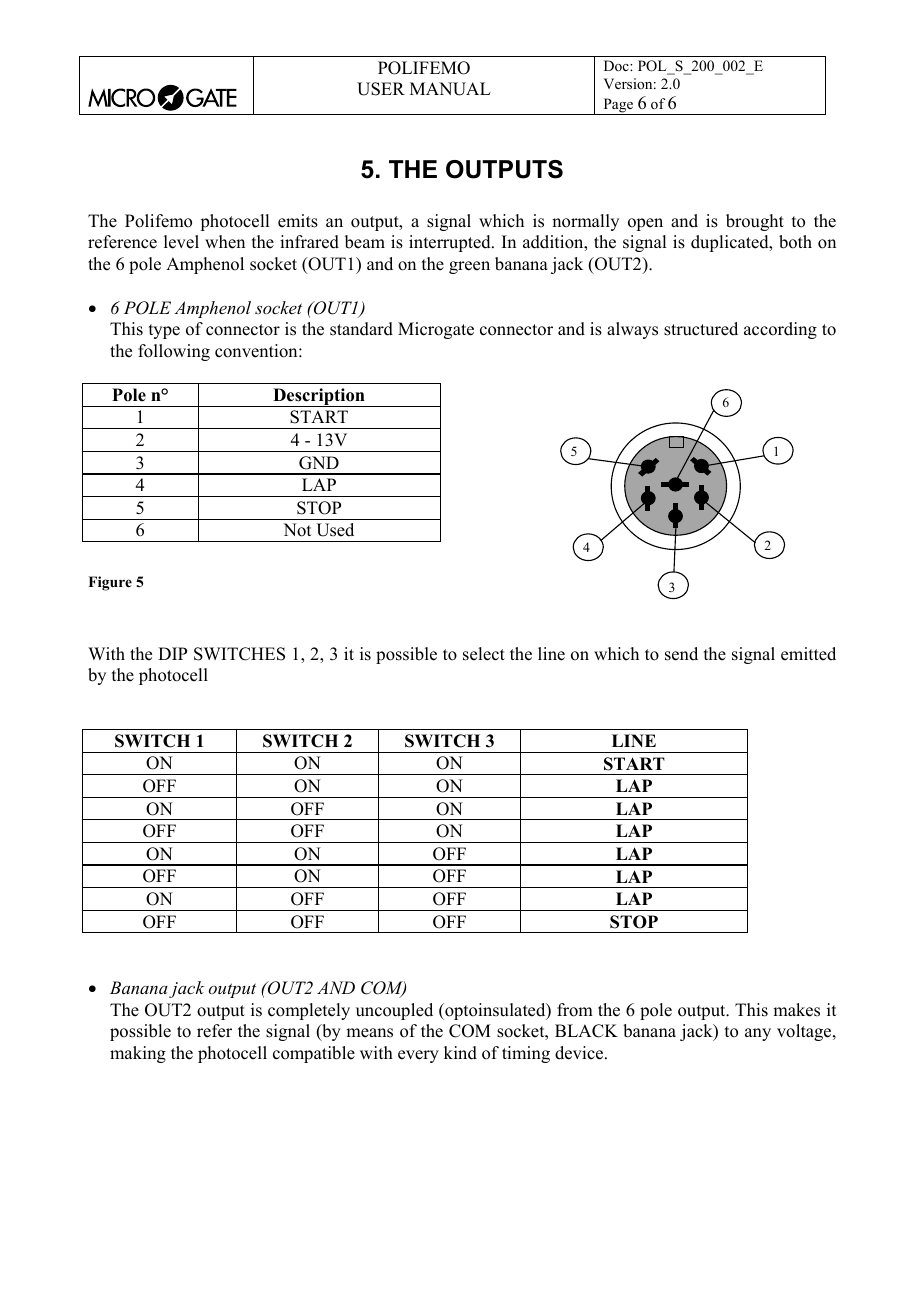 This page has height=1308, width=924. What do you see at coordinates (460, 1053) in the page?
I see `kind` at bounding box center [460, 1053].
